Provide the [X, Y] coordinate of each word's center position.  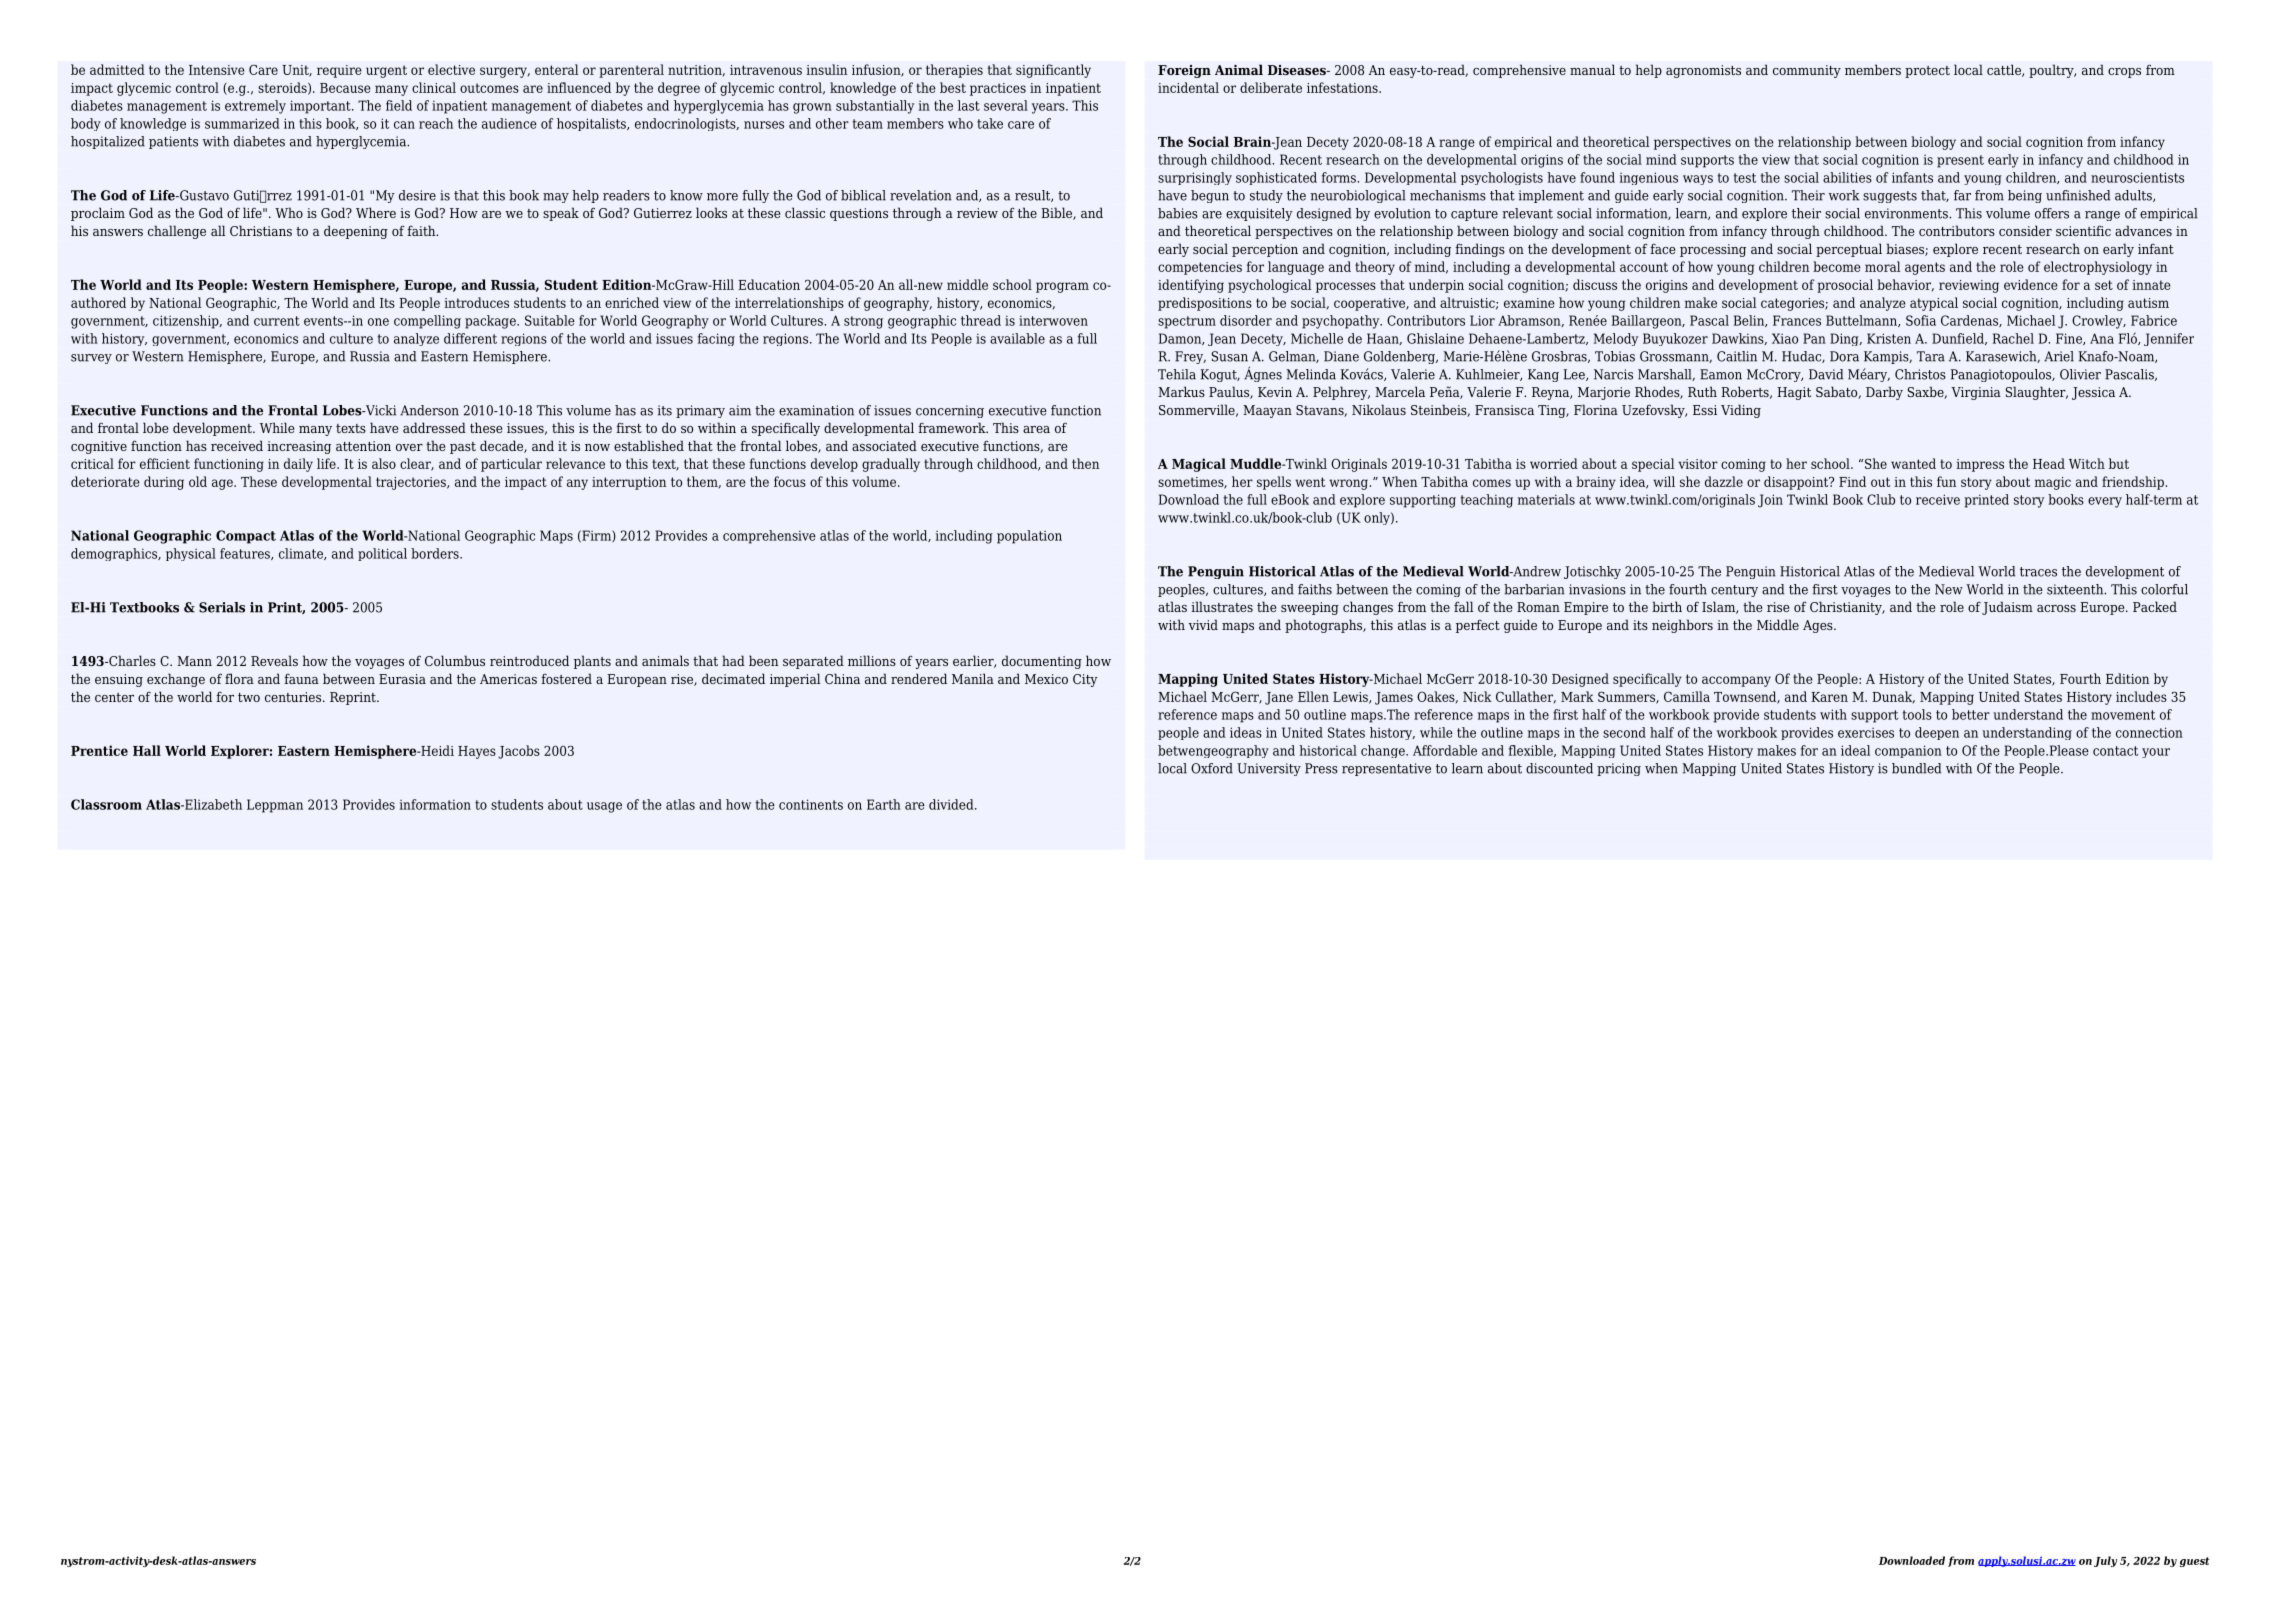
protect [1927, 72]
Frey [1190, 357]
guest [2195, 1562]
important [321, 107]
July [2105, 1561]
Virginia [1976, 393]
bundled [1916, 768]
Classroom [106, 804]
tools [1917, 714]
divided [952, 804]
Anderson [429, 410]
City [1085, 680]
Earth [884, 804]
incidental [1188, 87]
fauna [301, 679]
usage [604, 807]
